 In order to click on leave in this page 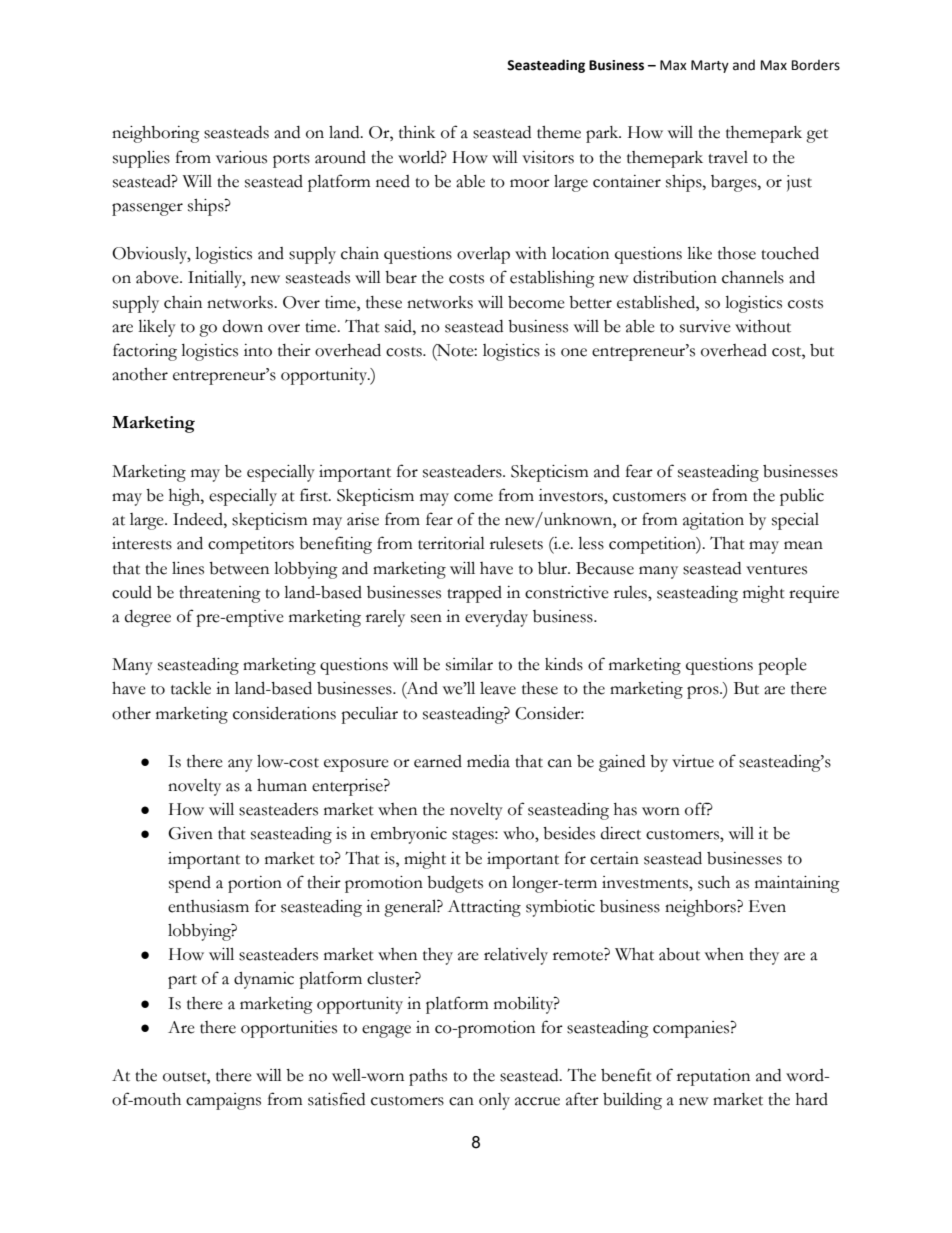, I will do `click(498, 688)`.
